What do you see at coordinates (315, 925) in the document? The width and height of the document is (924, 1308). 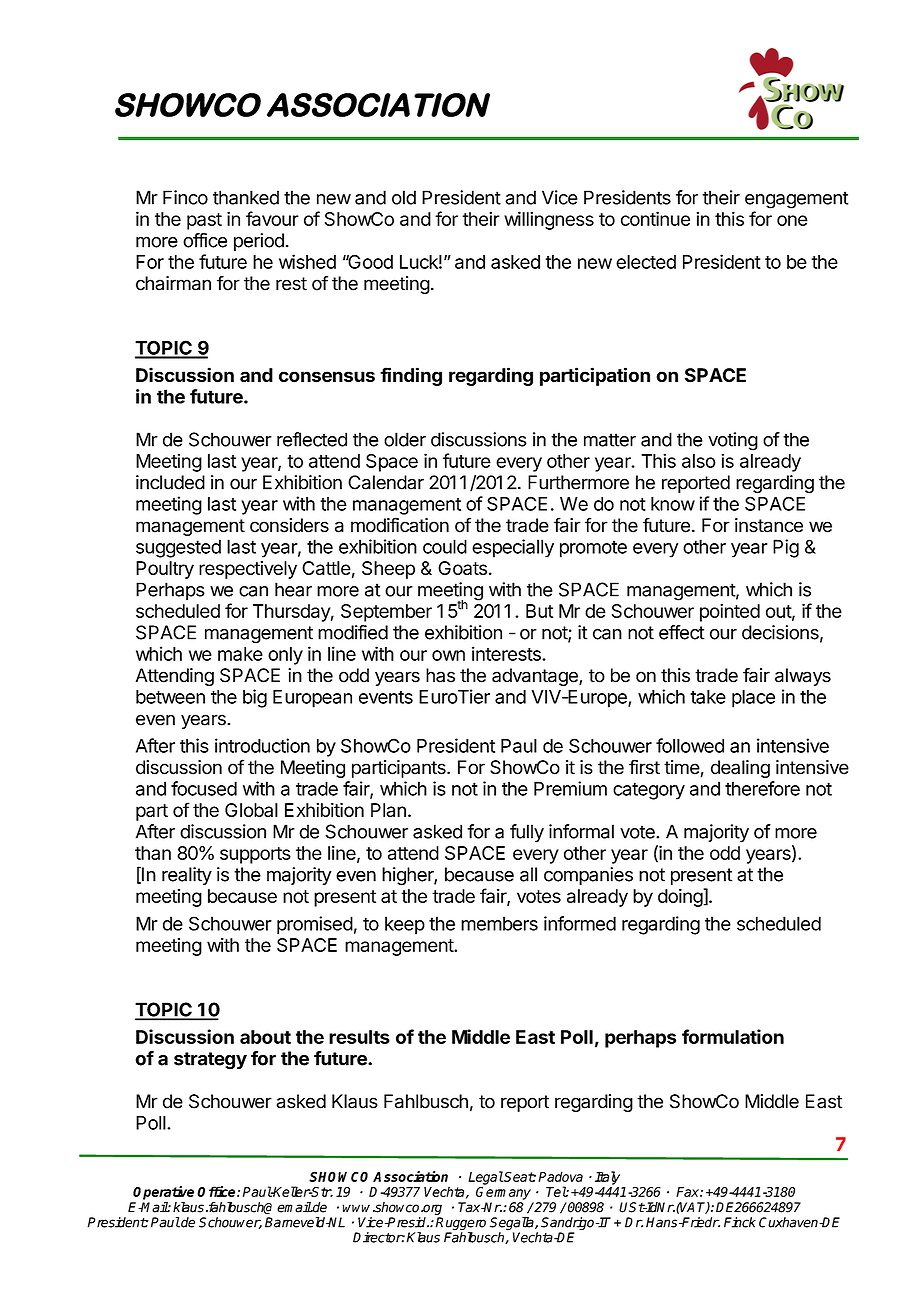 I see `promised` at bounding box center [315, 925].
